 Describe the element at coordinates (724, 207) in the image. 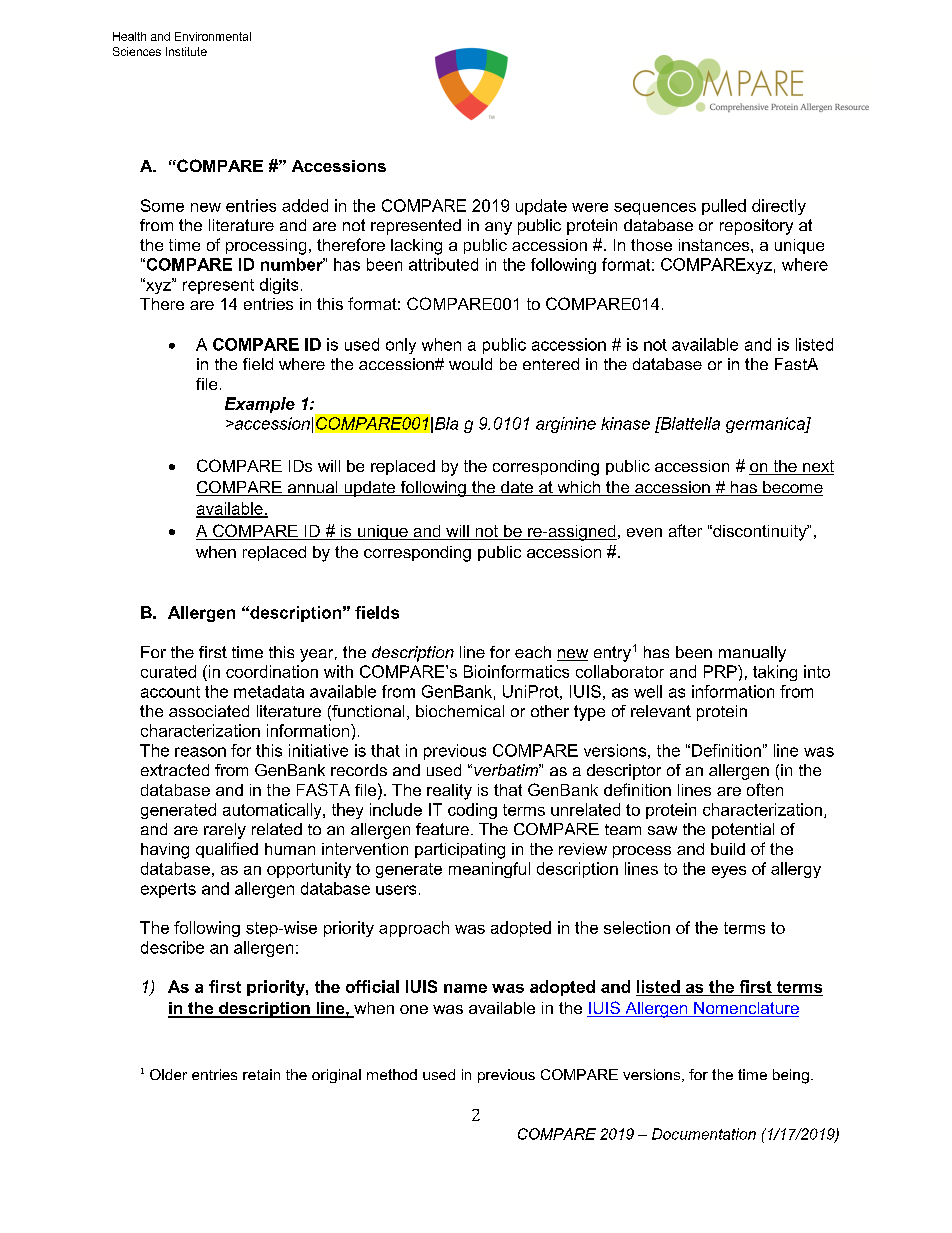

I see `pulled` at that location.
